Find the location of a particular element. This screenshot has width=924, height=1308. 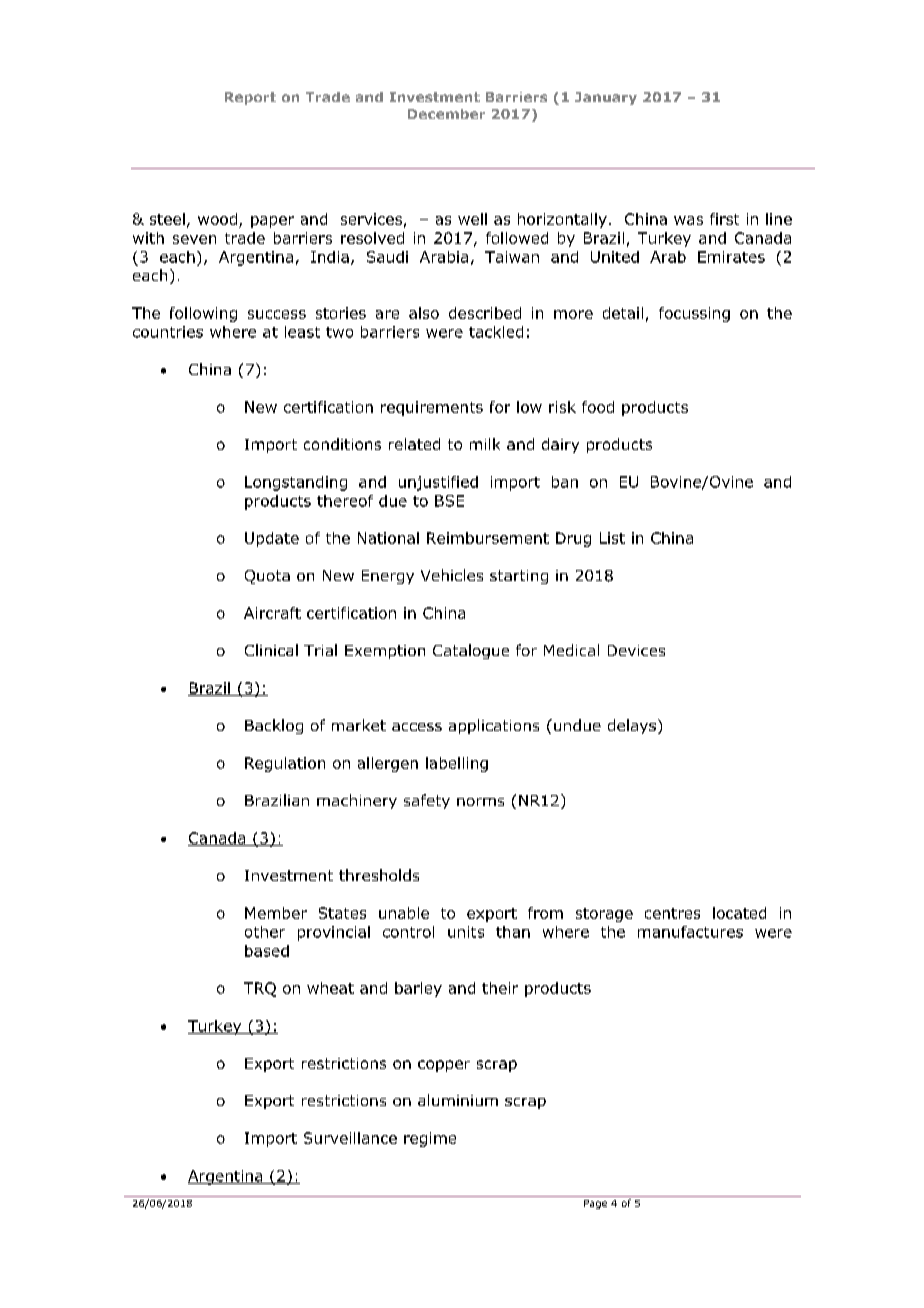

Surveillance is located at coordinates (350, 1138).
